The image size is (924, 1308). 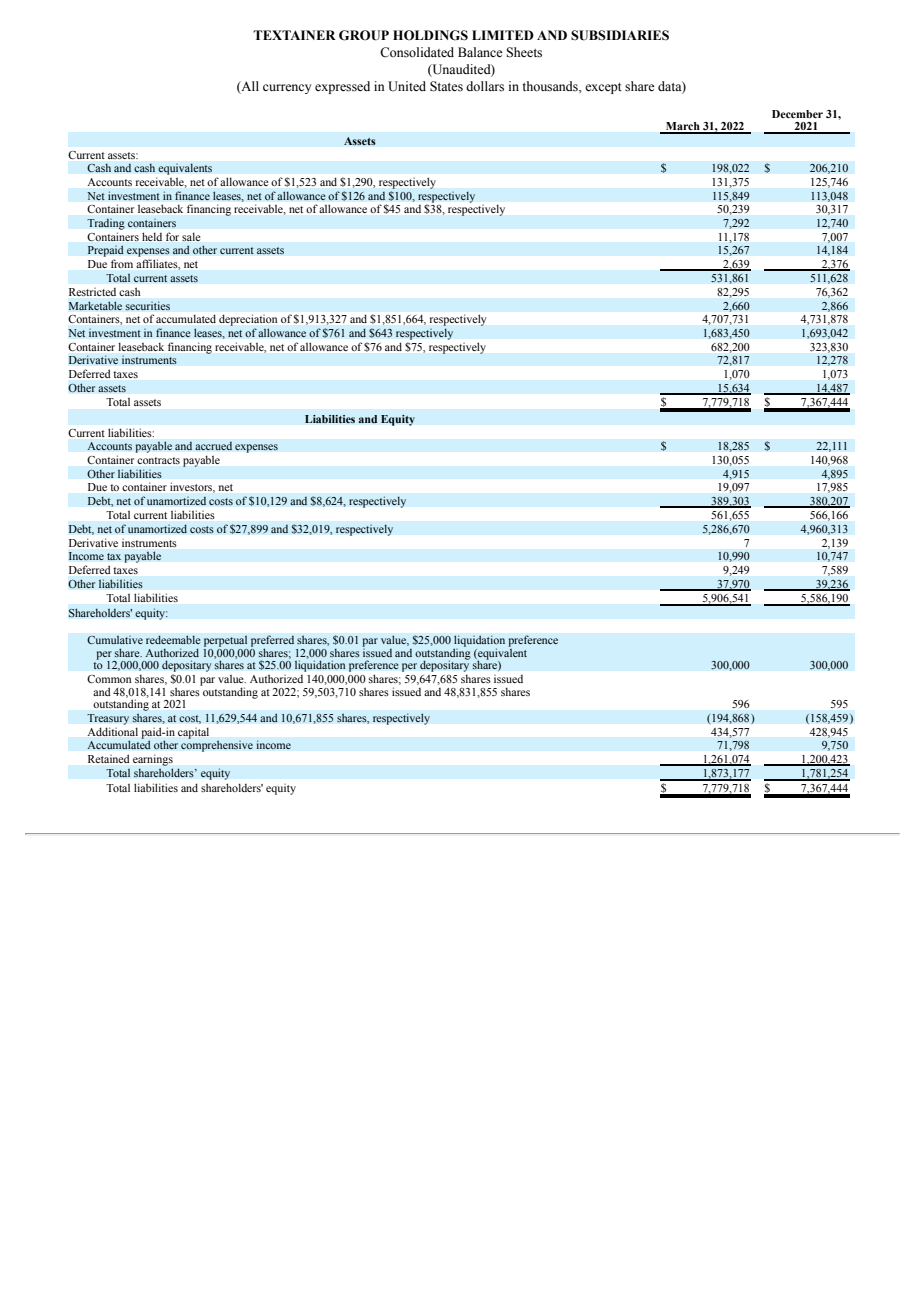 I want to click on accrued, so click(x=213, y=446).
